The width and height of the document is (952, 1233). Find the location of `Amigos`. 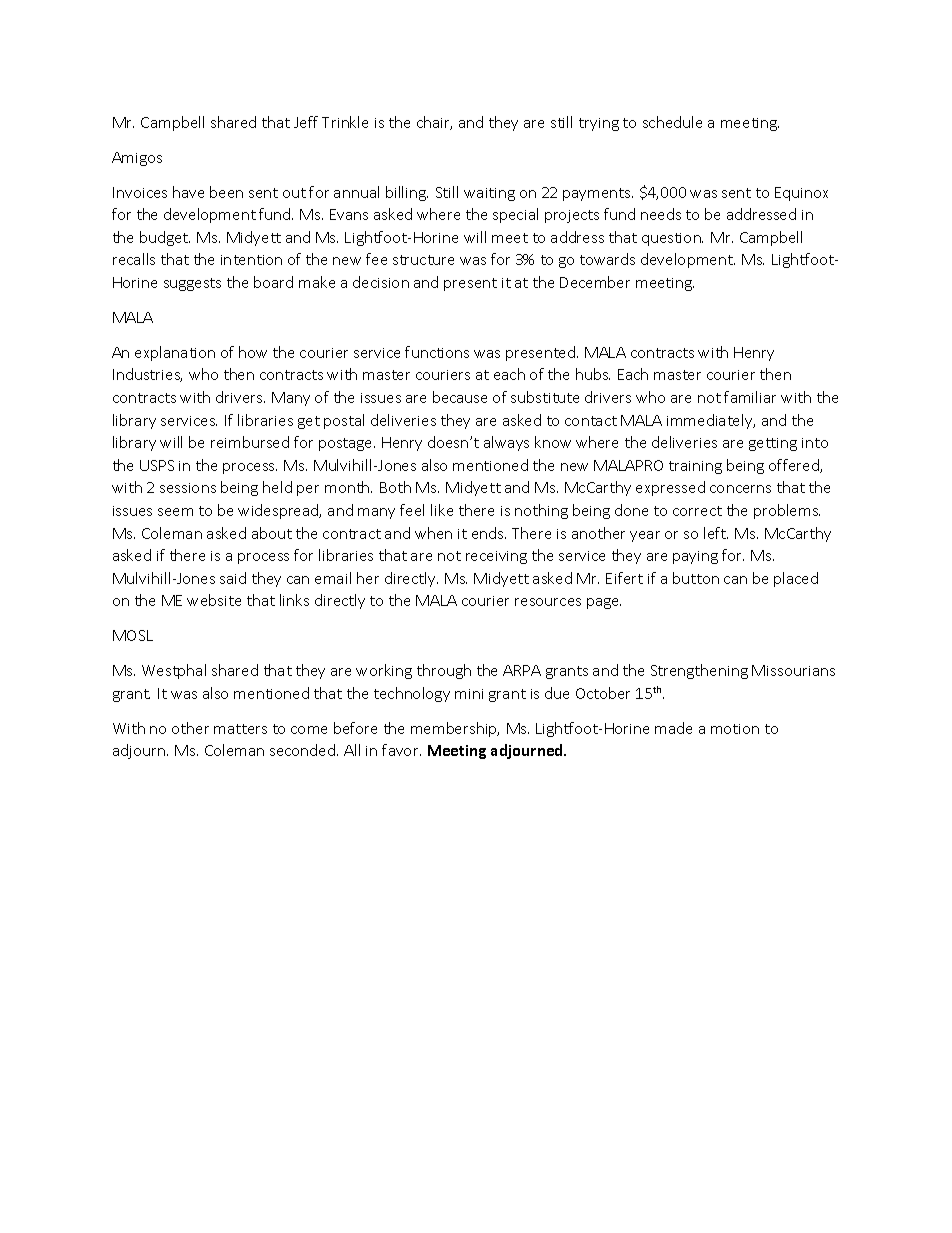

Amigos is located at coordinates (137, 159).
